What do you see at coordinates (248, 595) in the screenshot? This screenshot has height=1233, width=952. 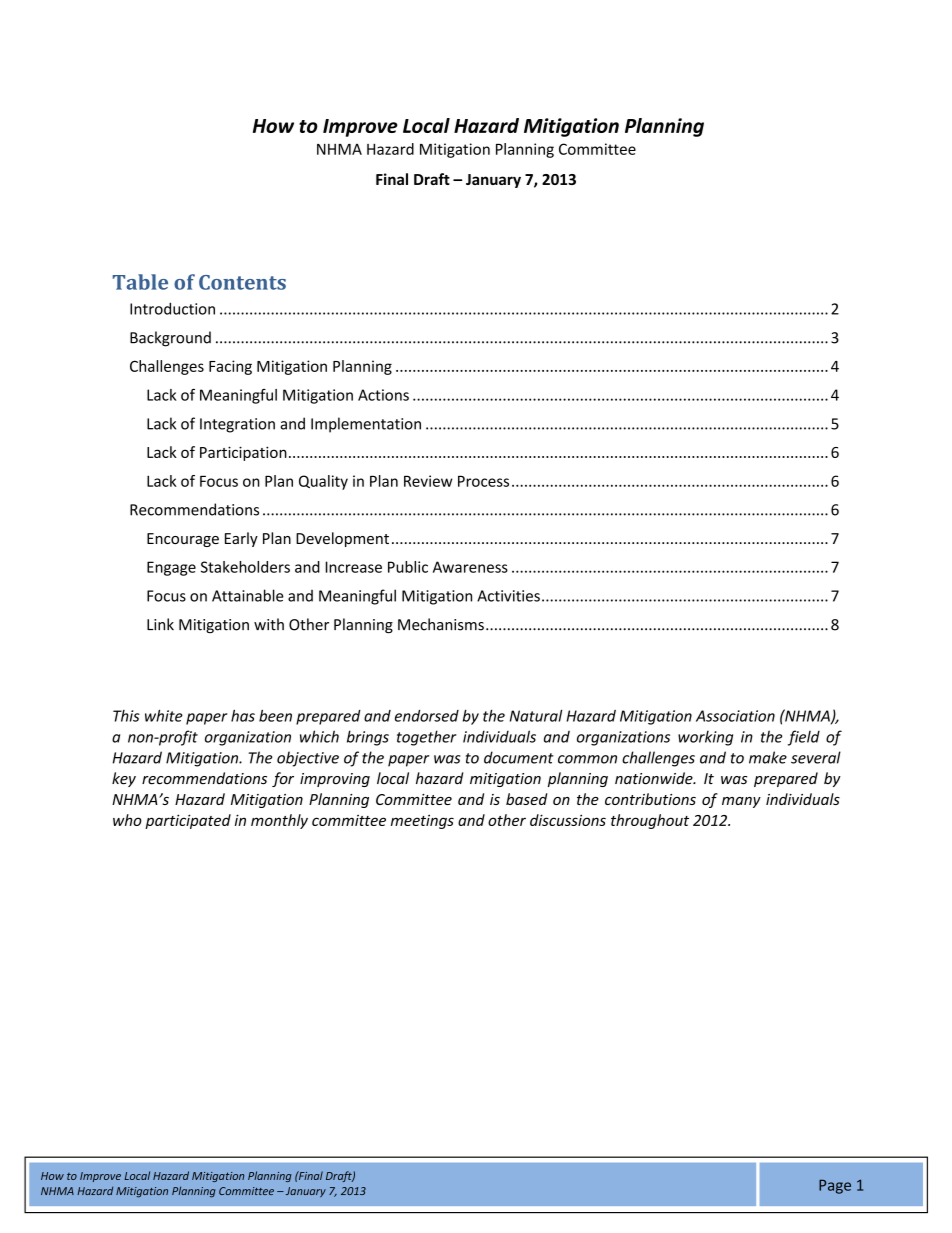 I see `Attainable` at bounding box center [248, 595].
